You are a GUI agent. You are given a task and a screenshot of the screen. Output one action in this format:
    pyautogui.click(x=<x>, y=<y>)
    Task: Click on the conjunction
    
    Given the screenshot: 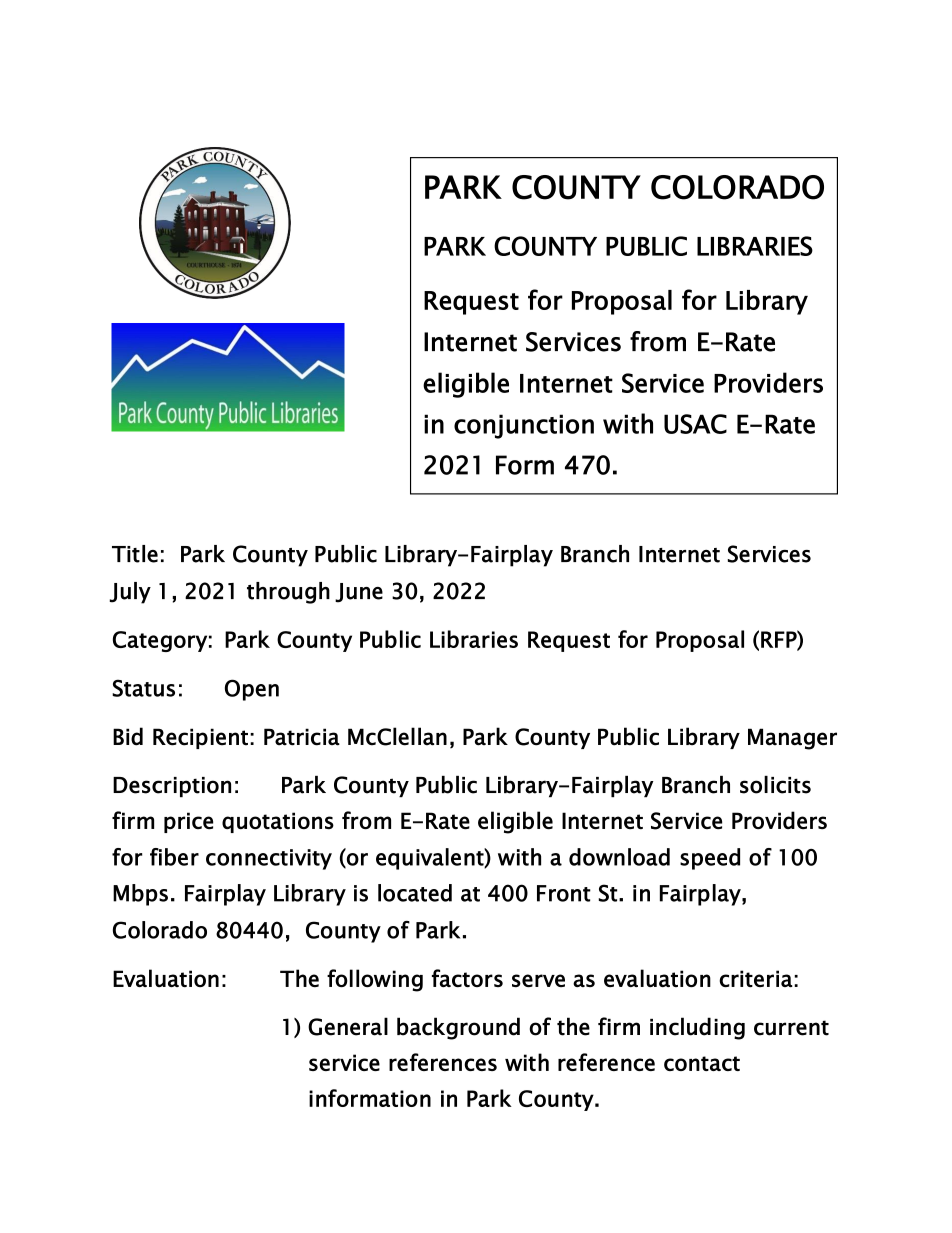 What is the action you would take?
    pyautogui.click(x=524, y=426)
